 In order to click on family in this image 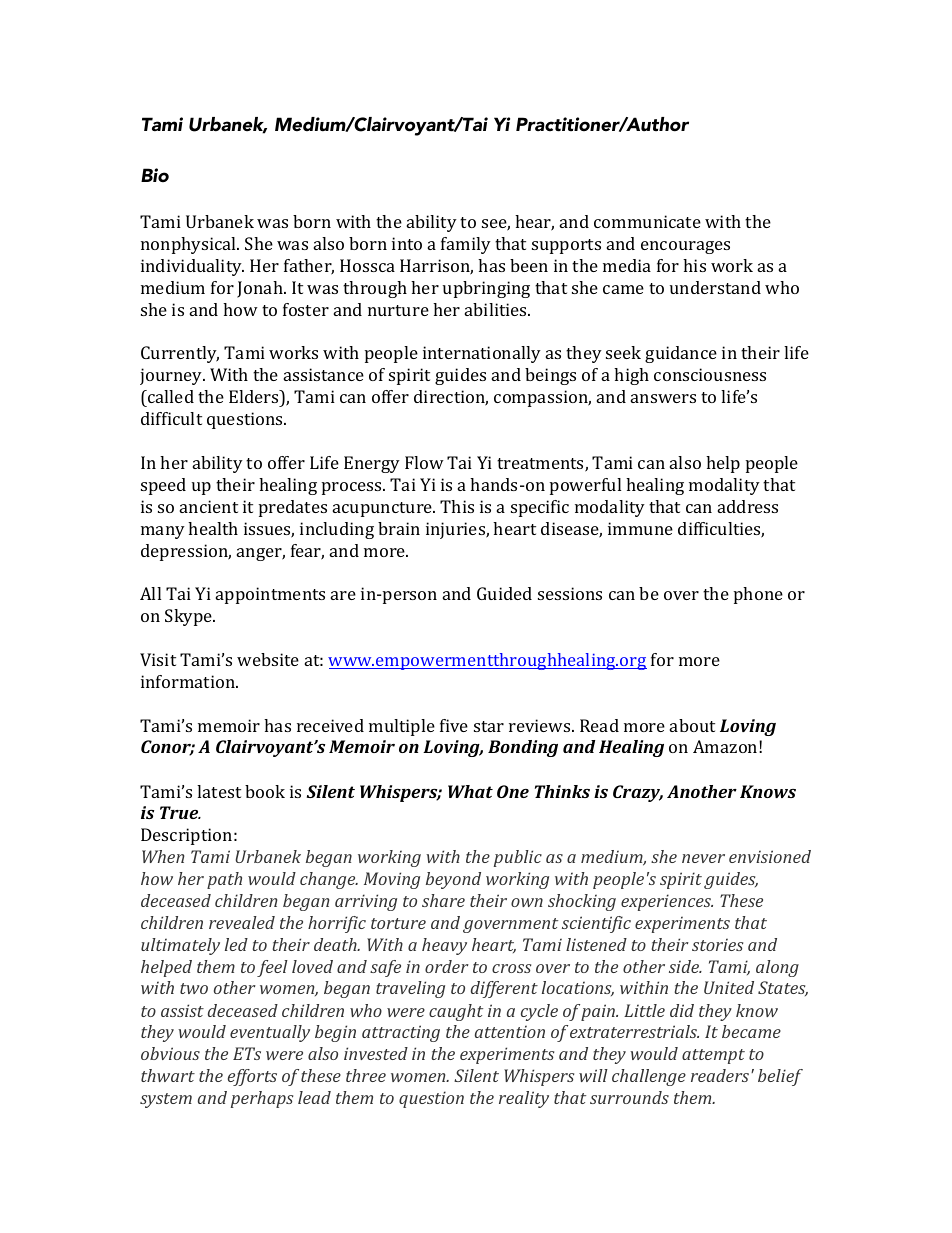, I will do `click(466, 245)`.
